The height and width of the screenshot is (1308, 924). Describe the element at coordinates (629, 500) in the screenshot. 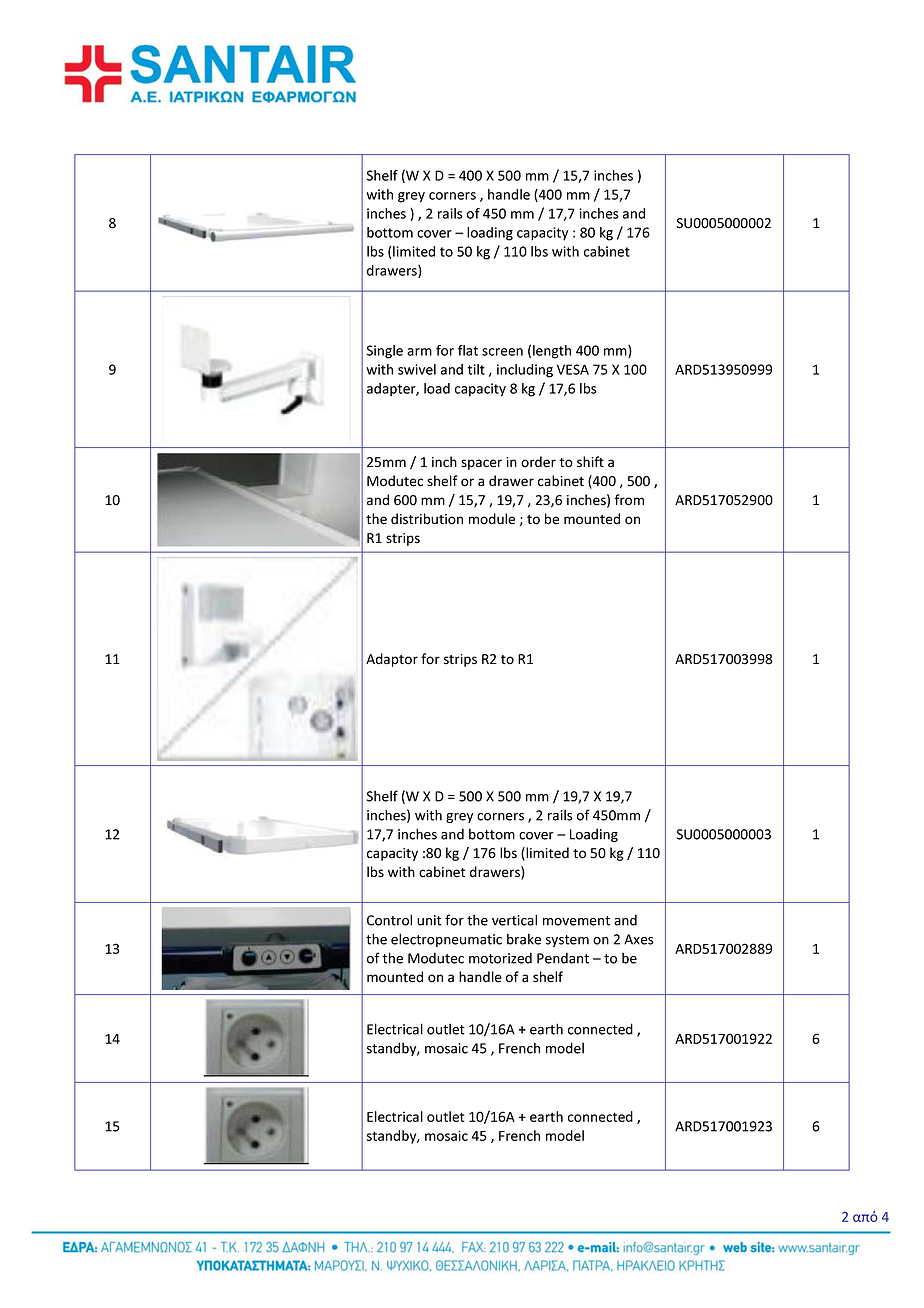

I see `from` at that location.
